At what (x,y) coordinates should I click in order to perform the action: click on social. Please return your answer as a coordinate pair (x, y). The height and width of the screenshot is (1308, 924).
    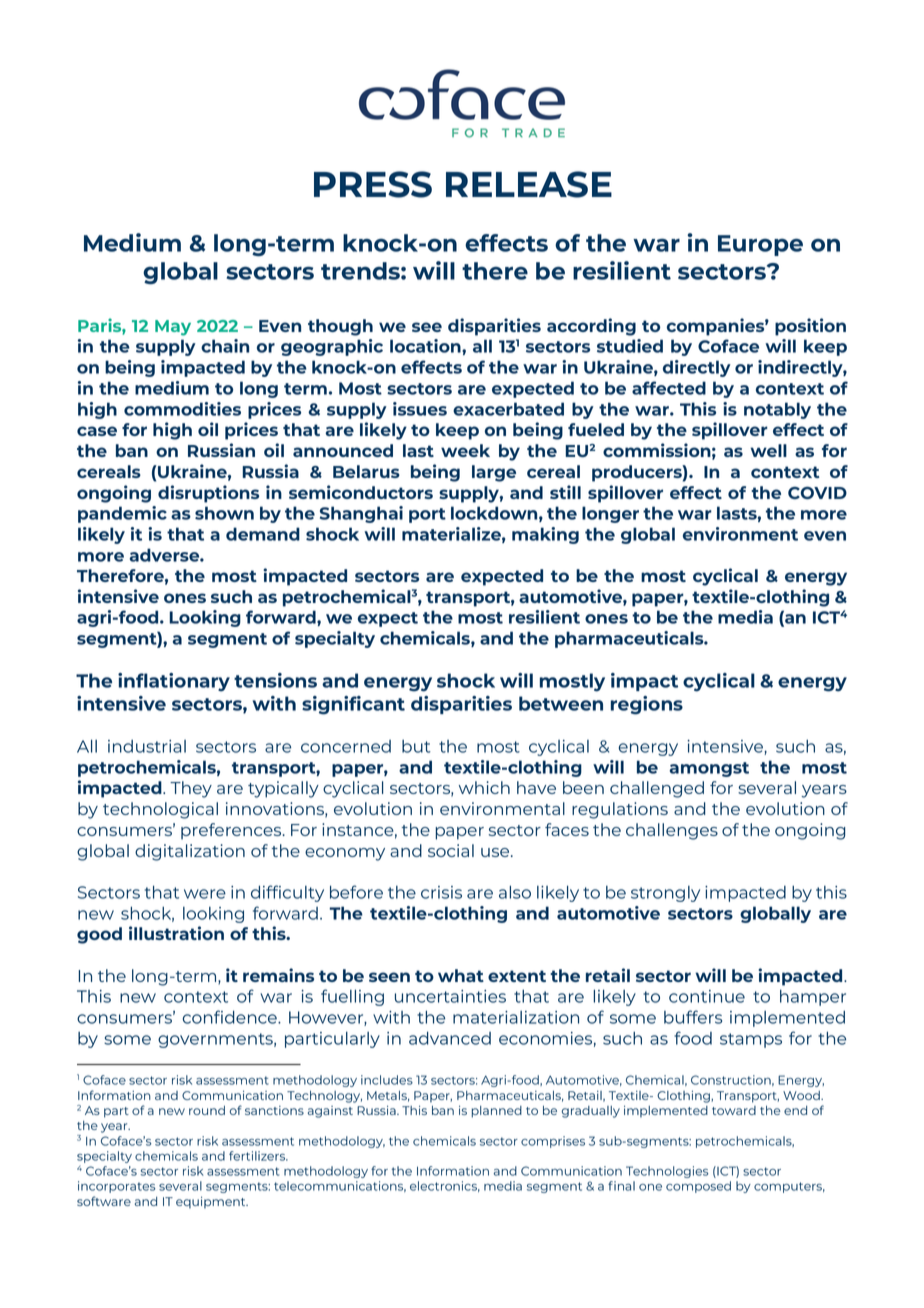
    Looking at the image, I should click on (451, 850).
